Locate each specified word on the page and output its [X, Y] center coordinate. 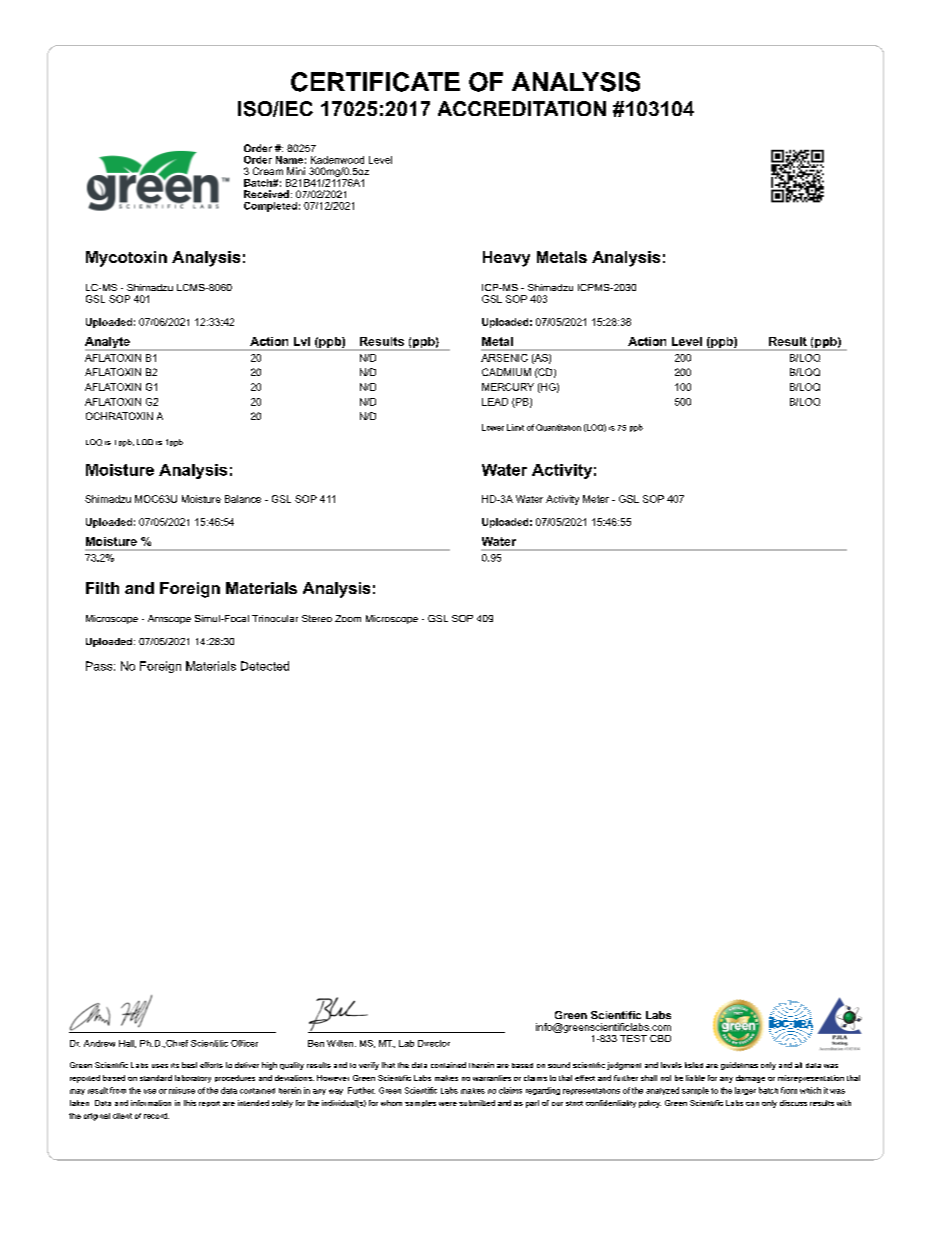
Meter [596, 499]
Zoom [348, 618]
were [448, 1104]
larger [745, 1091]
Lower [493, 427]
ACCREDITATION [522, 108]
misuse [182, 1090]
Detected [265, 666]
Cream [268, 171]
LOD [145, 442]
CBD [660, 1038]
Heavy [506, 259]
